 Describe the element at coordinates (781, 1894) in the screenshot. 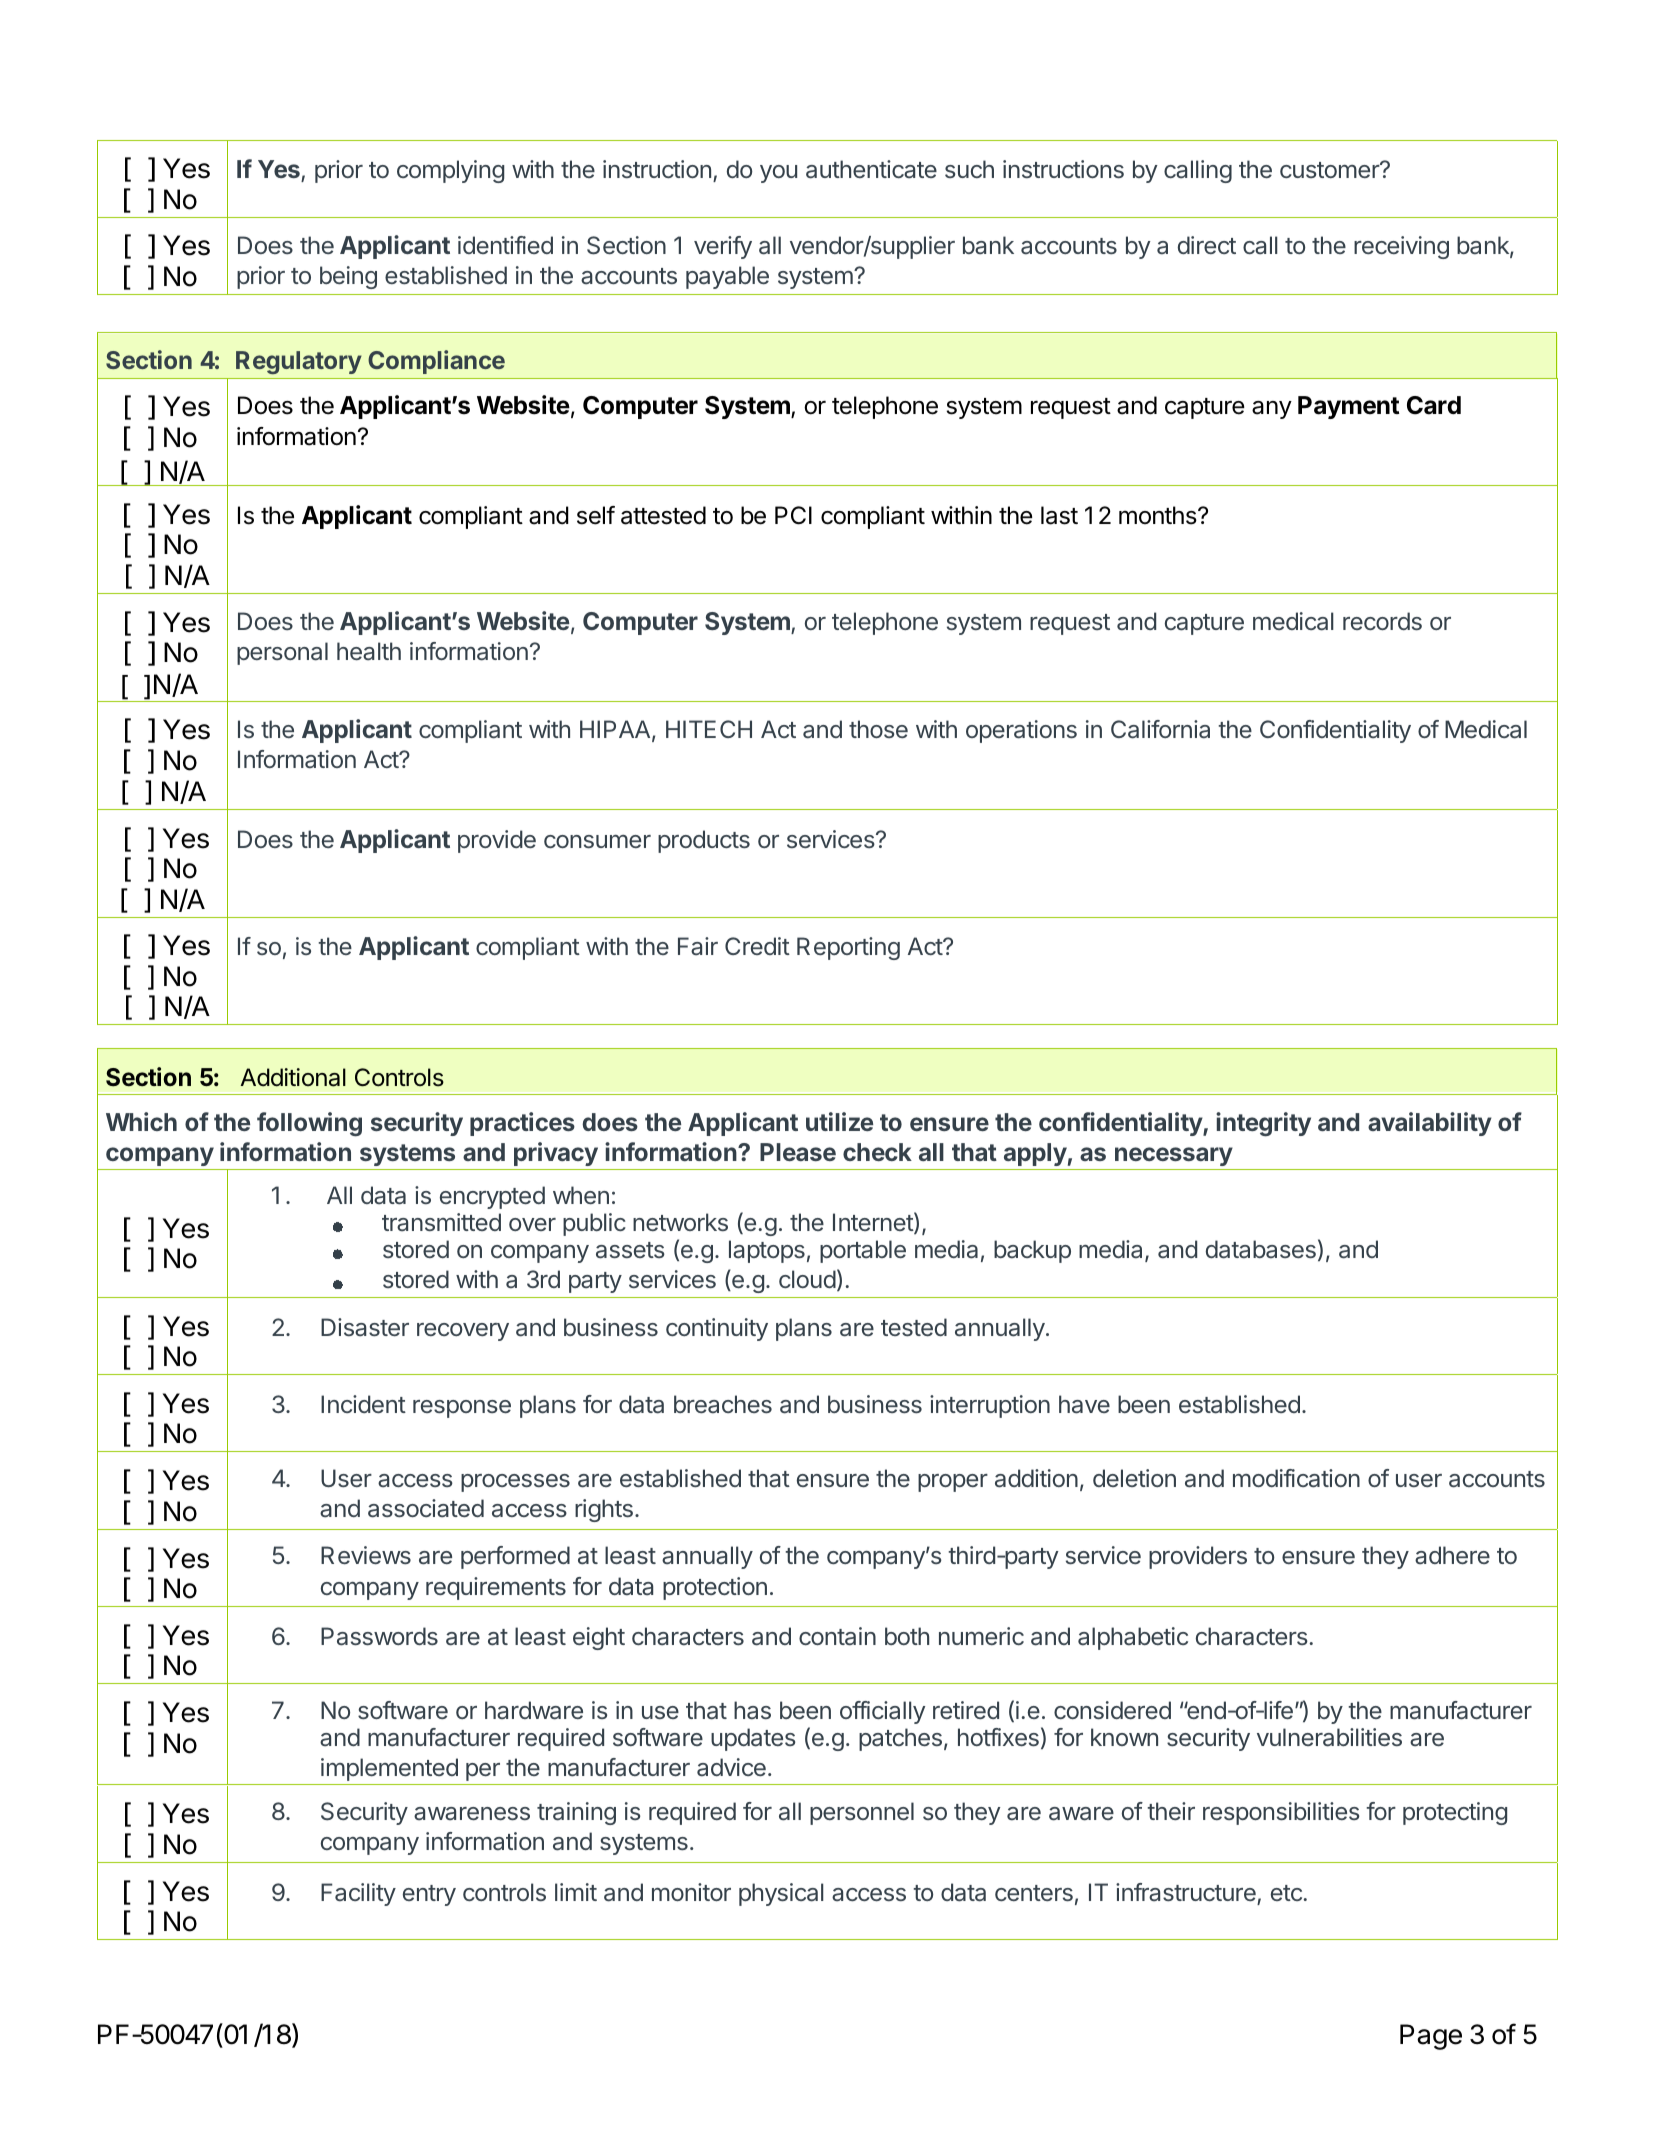

I see `physical` at that location.
